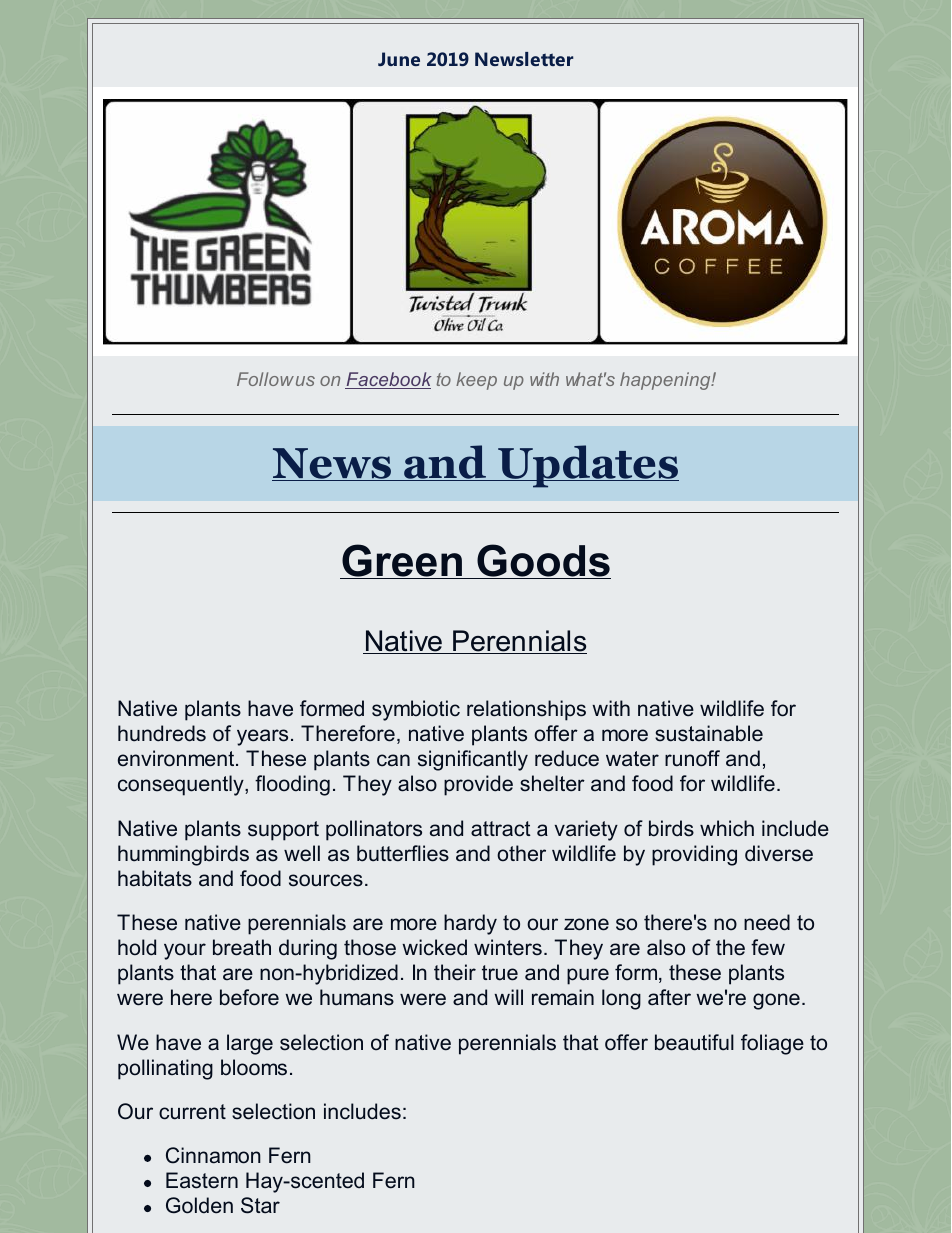  What do you see at coordinates (587, 466) in the page?
I see `Updates` at bounding box center [587, 466].
